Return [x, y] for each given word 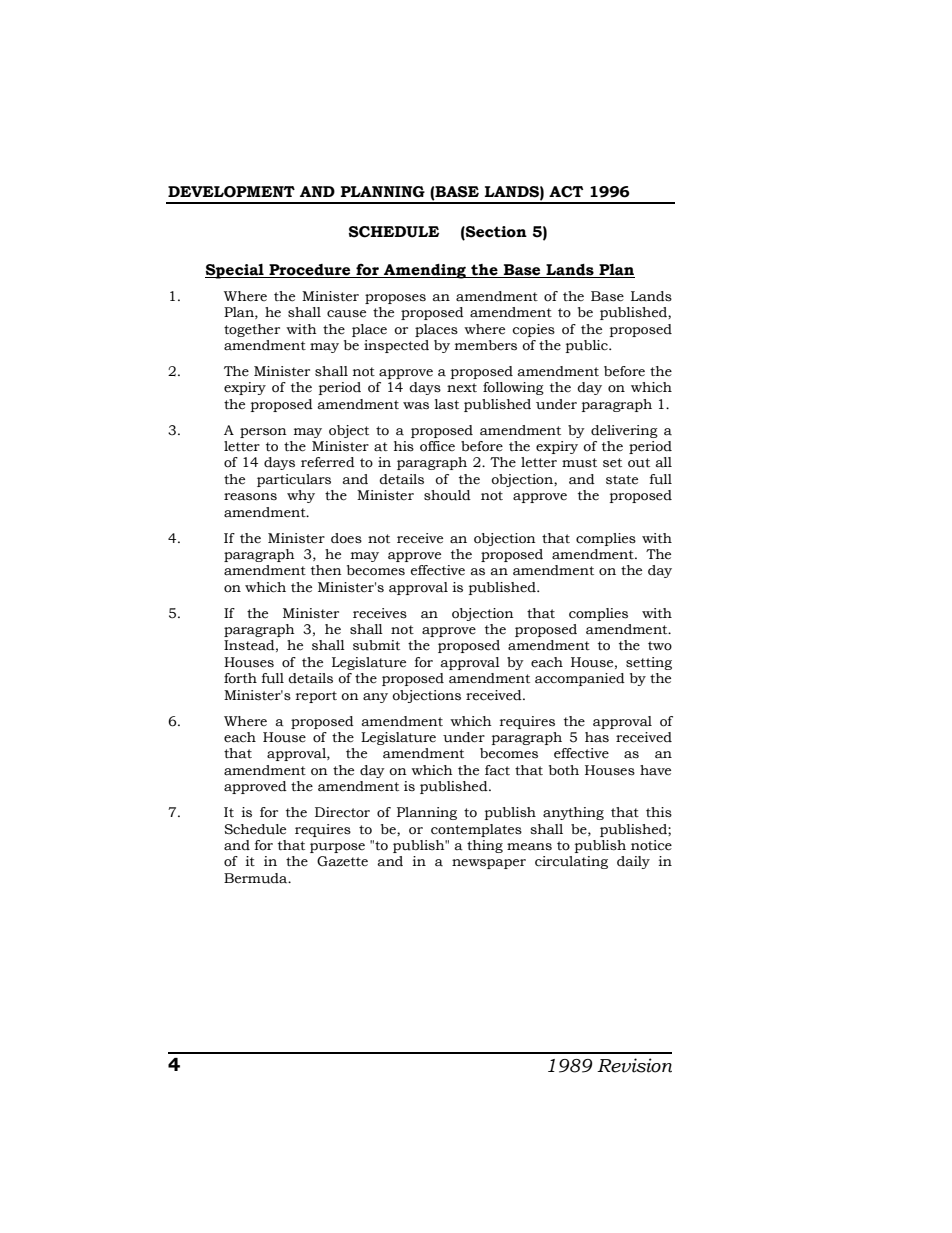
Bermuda [257, 878]
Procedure [309, 270]
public [588, 346]
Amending [425, 271]
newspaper [489, 864]
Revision [634, 1065]
